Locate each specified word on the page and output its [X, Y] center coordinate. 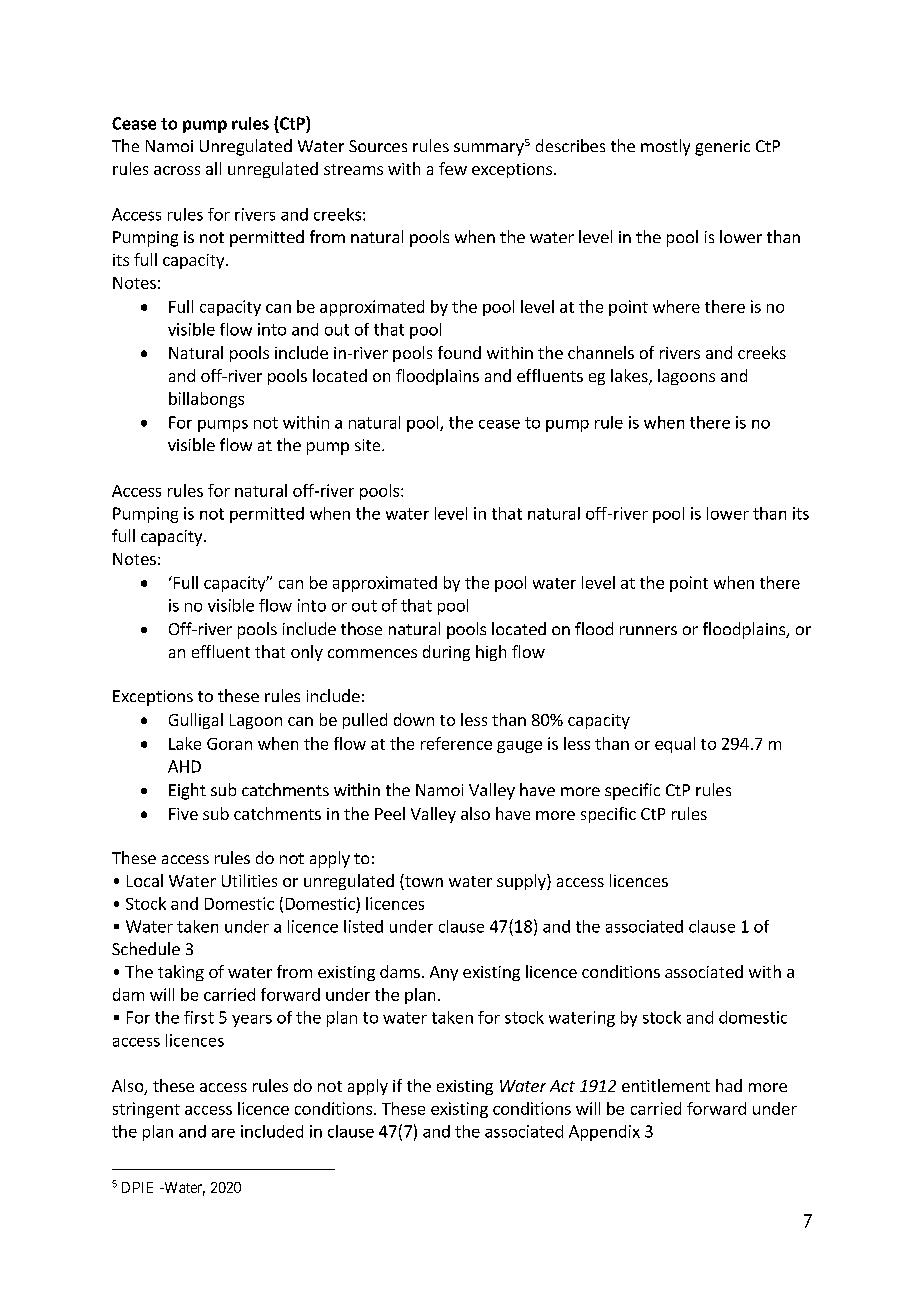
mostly [665, 147]
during [446, 653]
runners [648, 630]
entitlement [666, 1085]
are [223, 1133]
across [177, 170]
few [453, 168]
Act [562, 1086]
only [307, 653]
